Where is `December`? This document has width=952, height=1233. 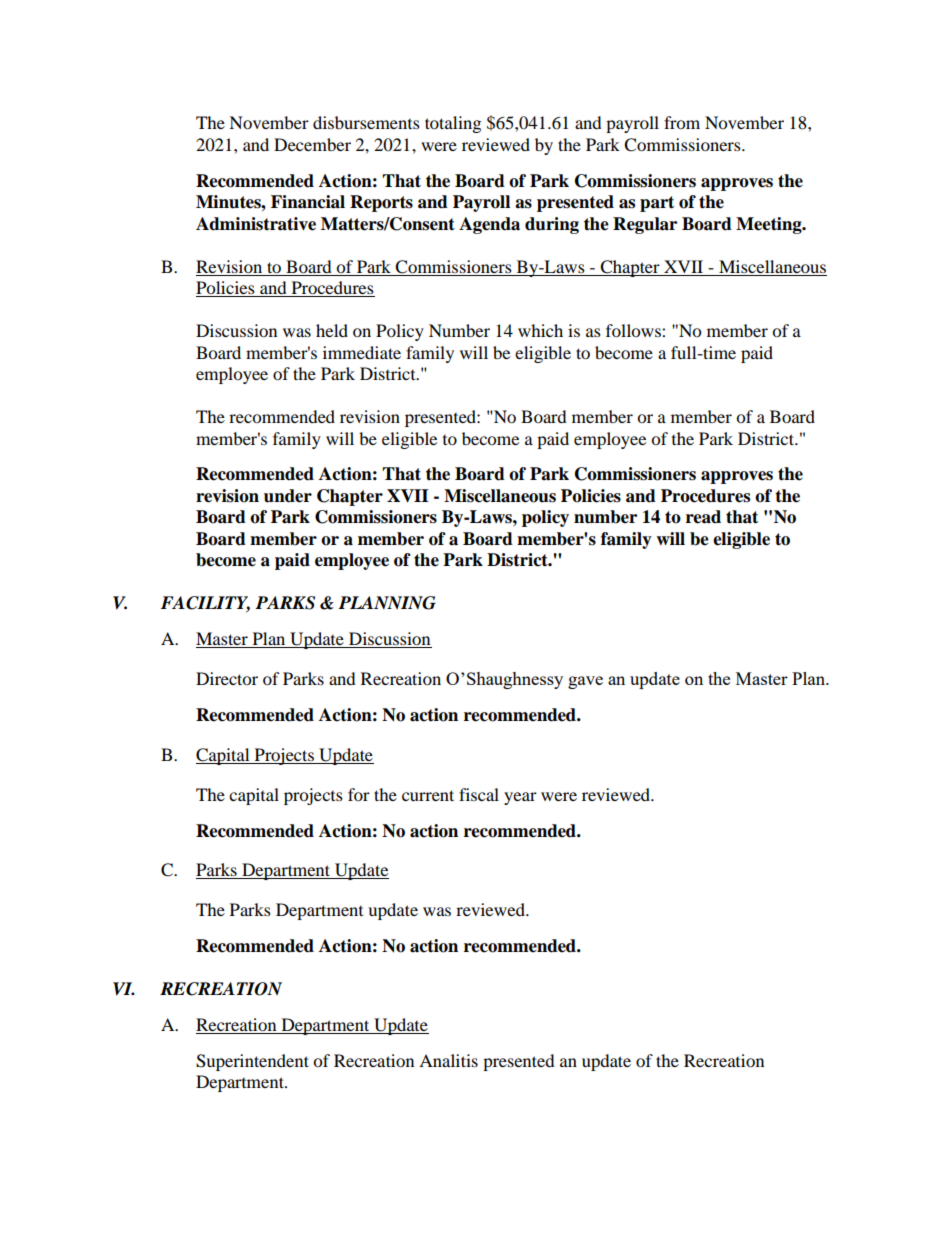
December is located at coordinates (312, 144).
